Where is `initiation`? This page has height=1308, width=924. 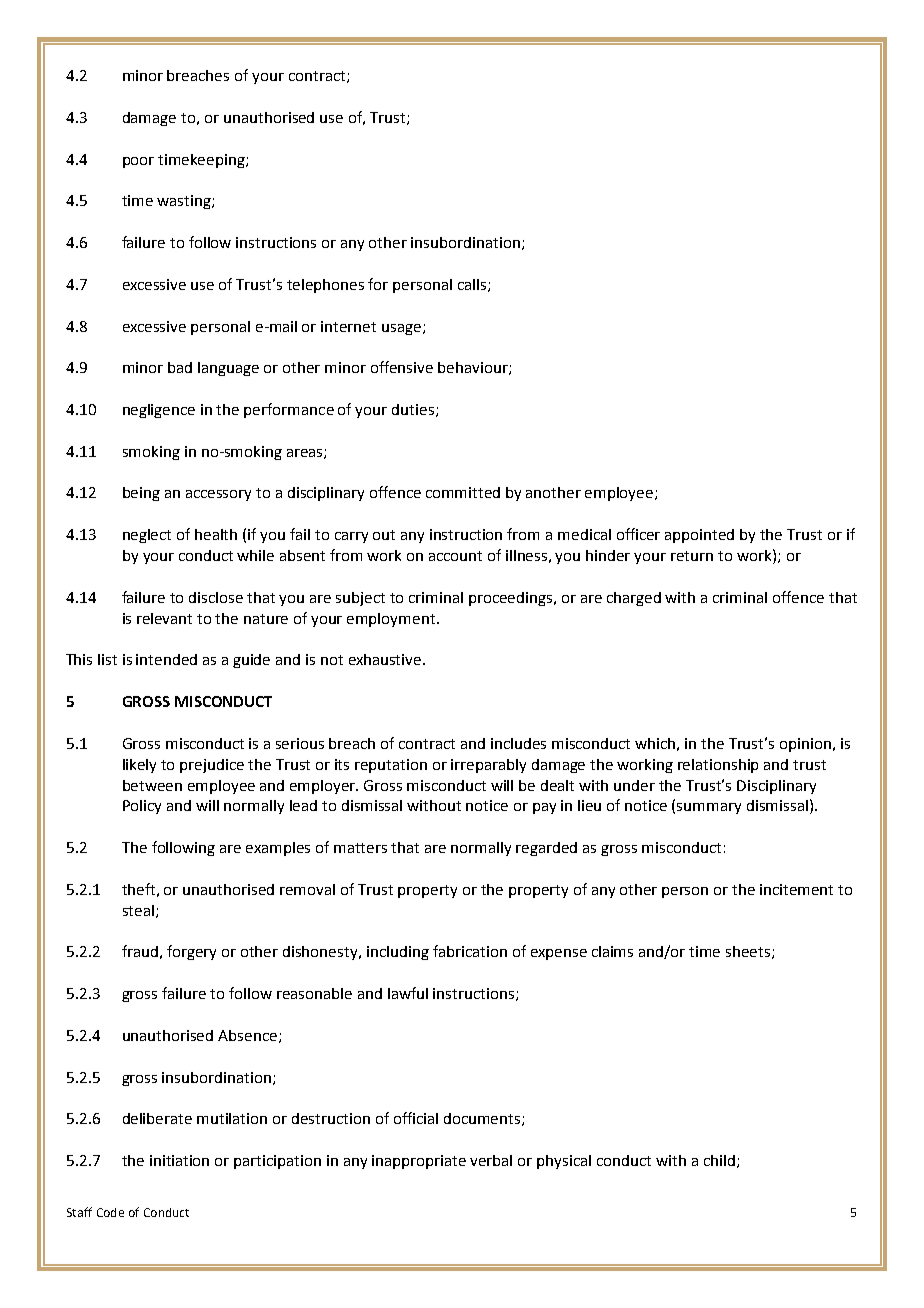 initiation is located at coordinates (179, 1160).
